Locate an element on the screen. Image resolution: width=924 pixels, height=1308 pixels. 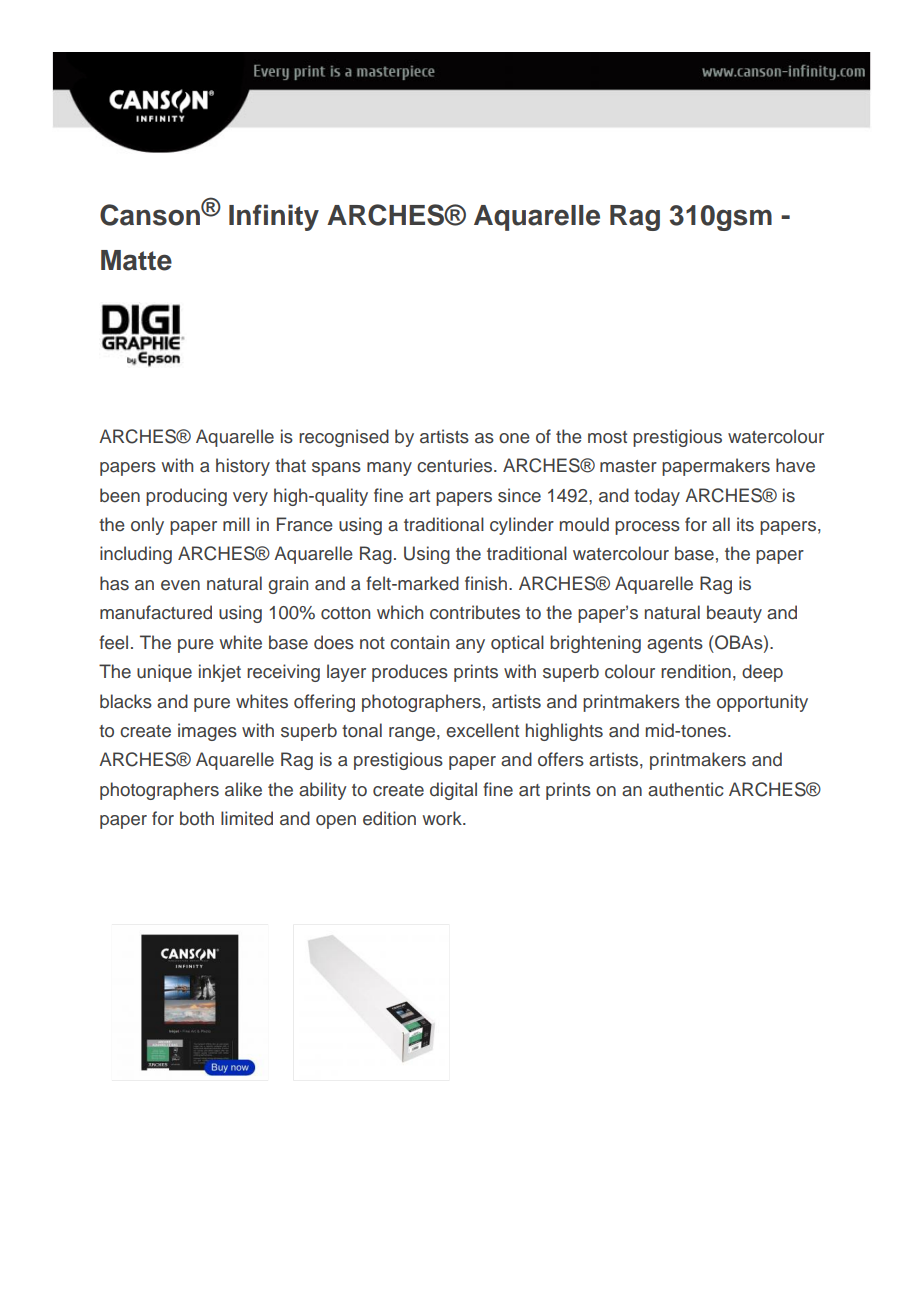
centuries is located at coordinates (456, 465).
